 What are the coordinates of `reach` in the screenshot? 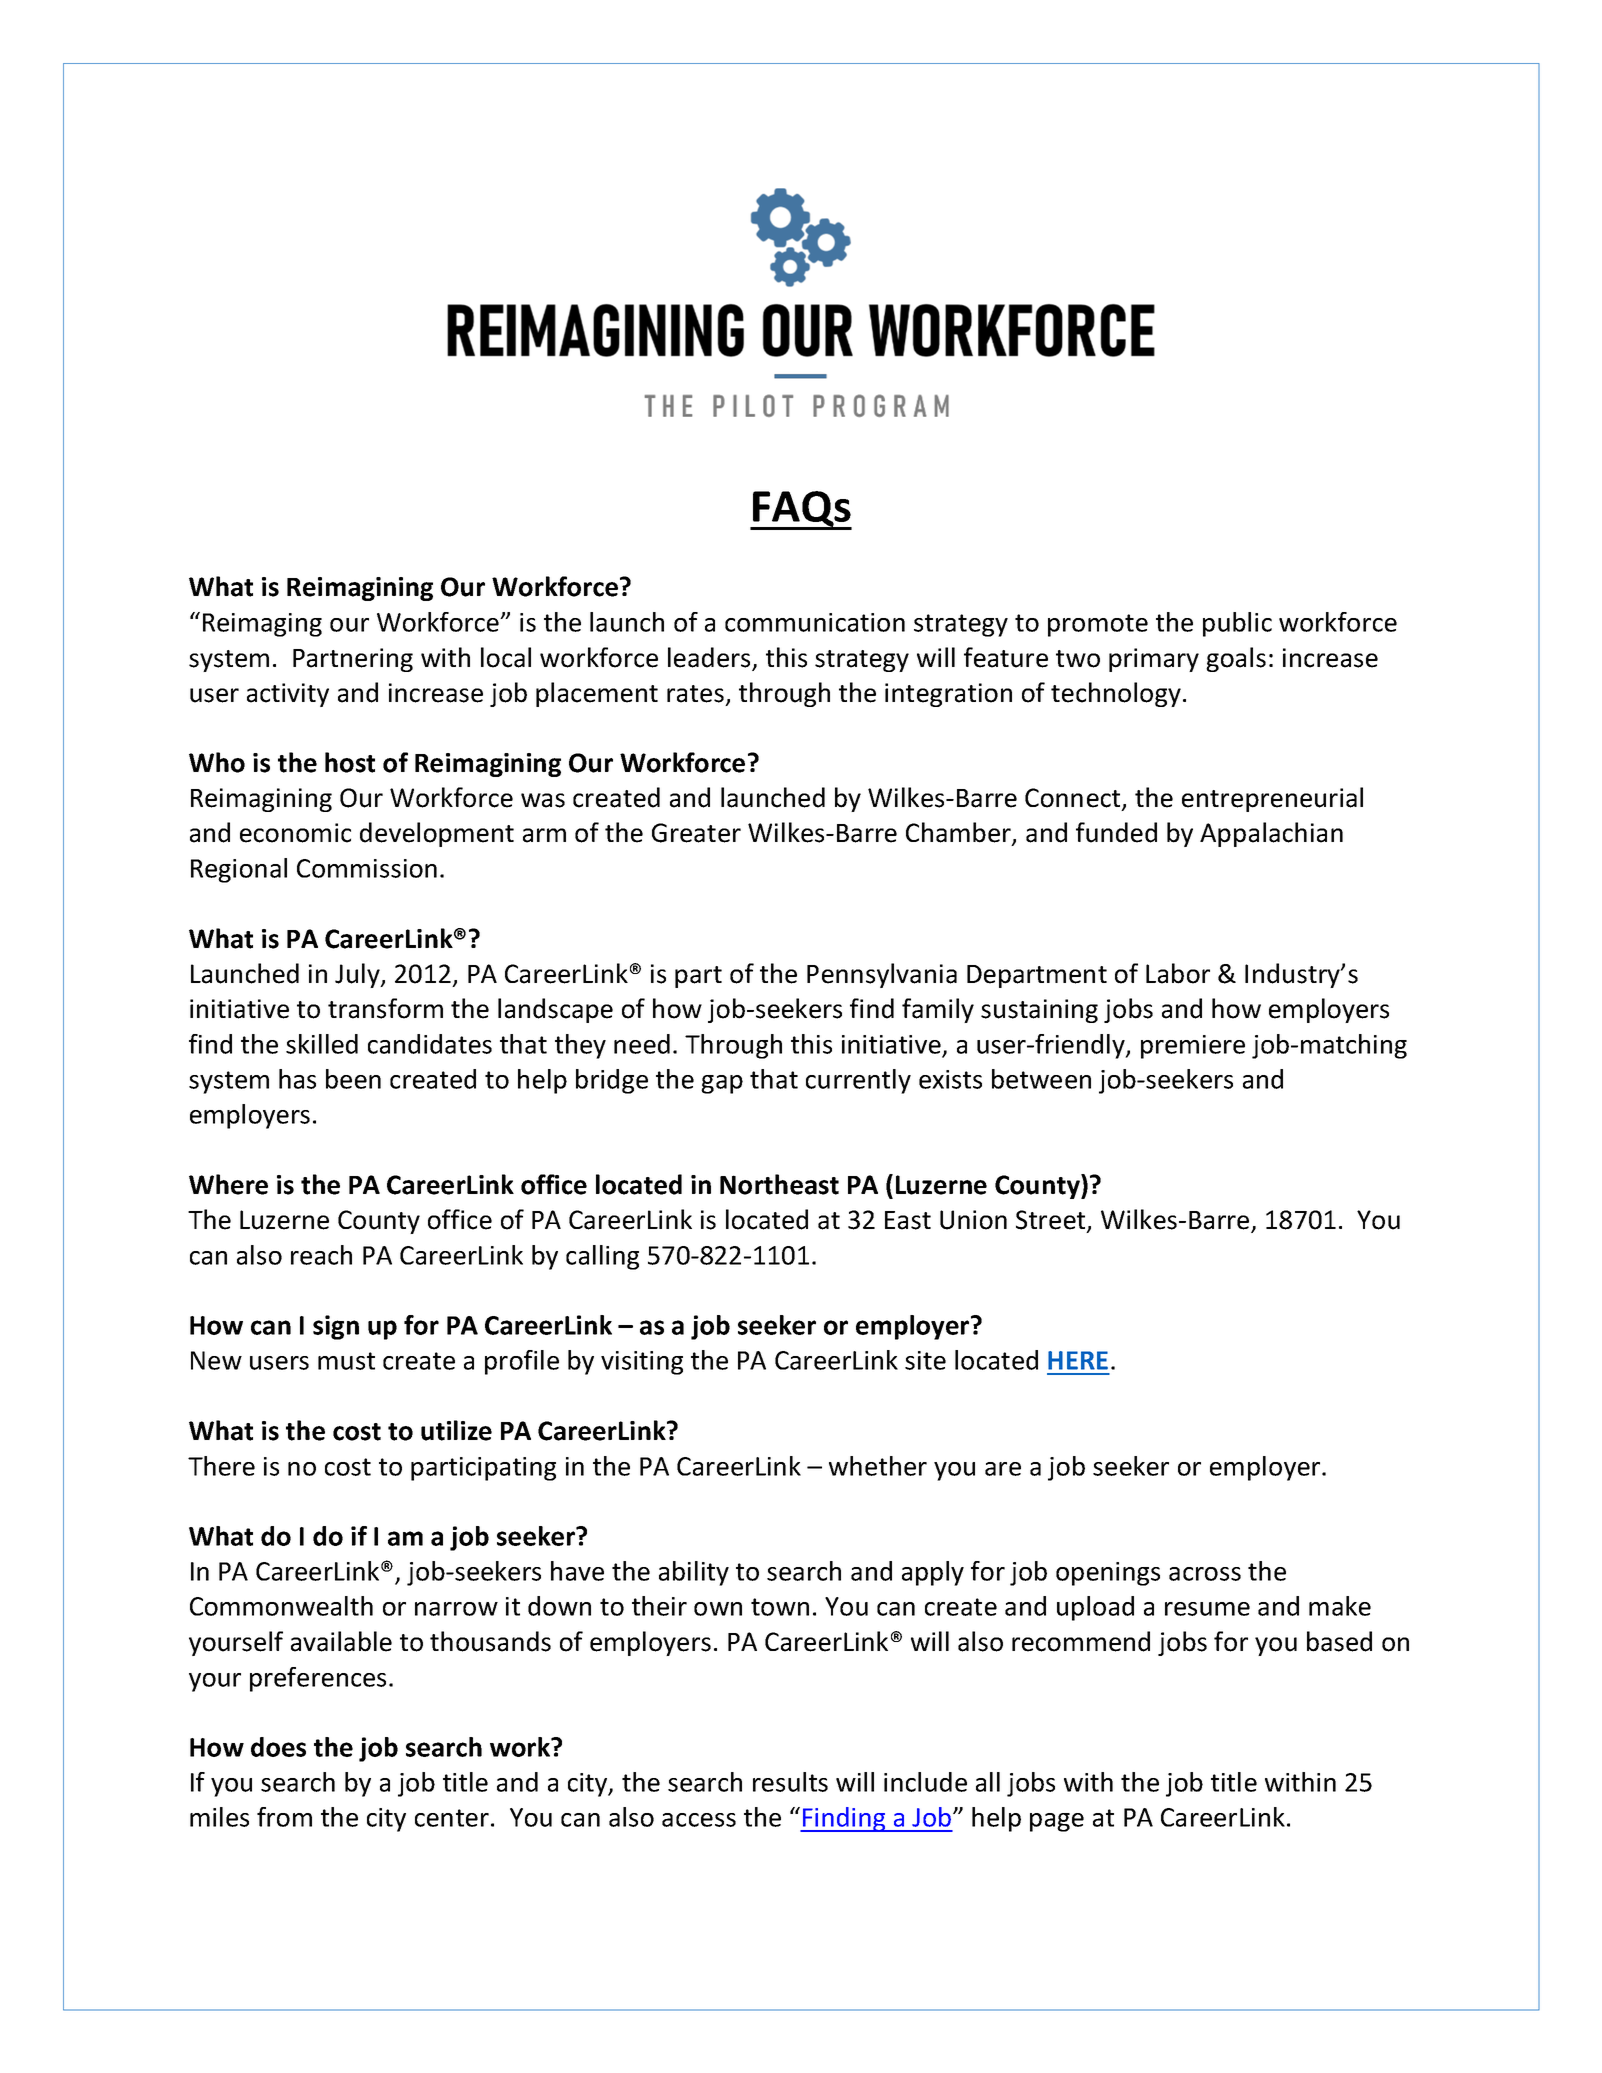 It's located at (321, 1255).
